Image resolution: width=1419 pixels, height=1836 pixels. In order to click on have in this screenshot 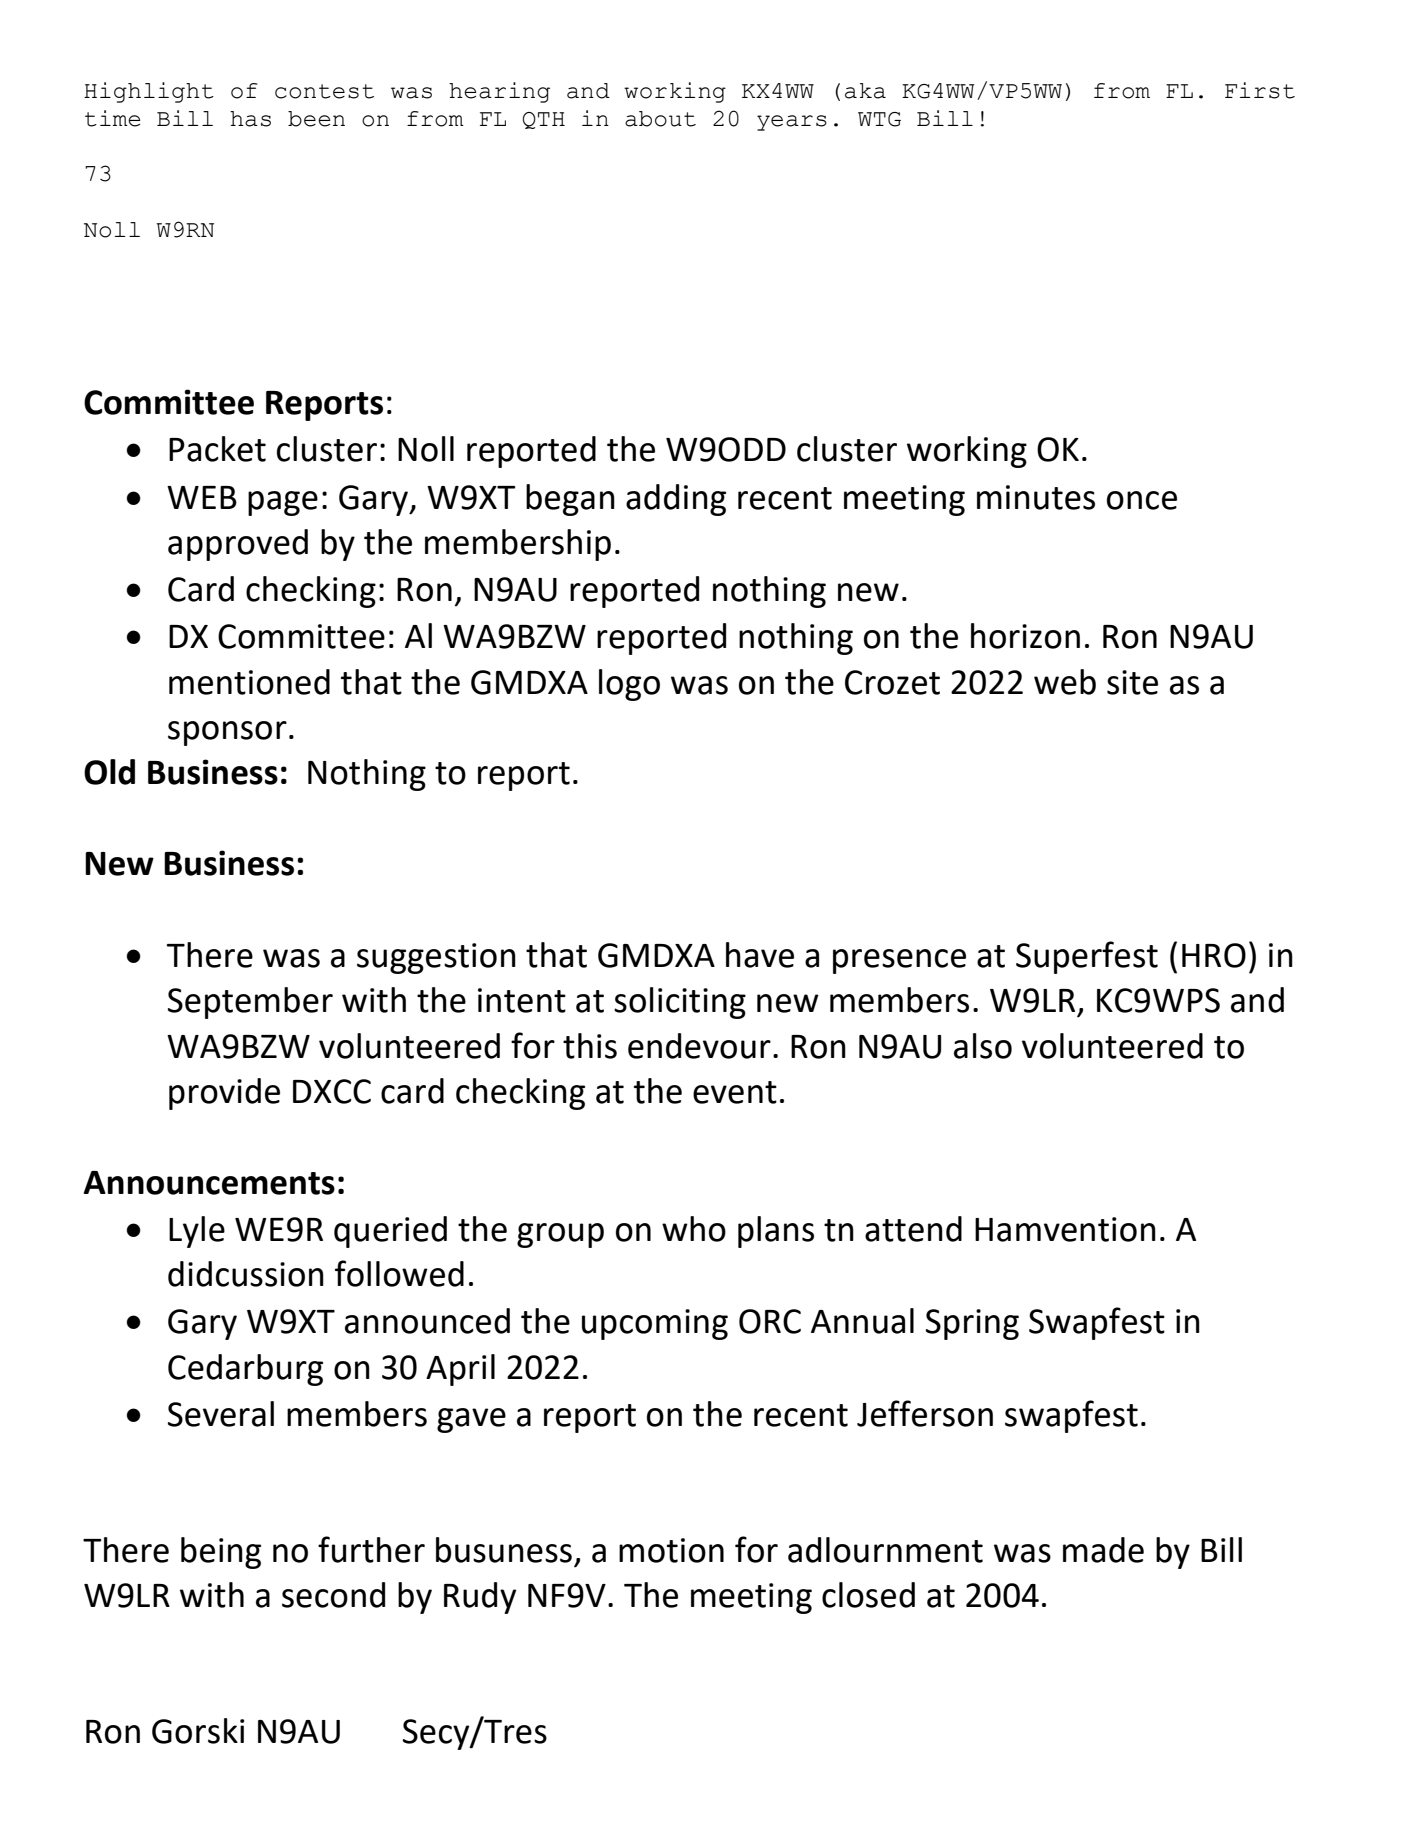, I will do `click(760, 955)`.
